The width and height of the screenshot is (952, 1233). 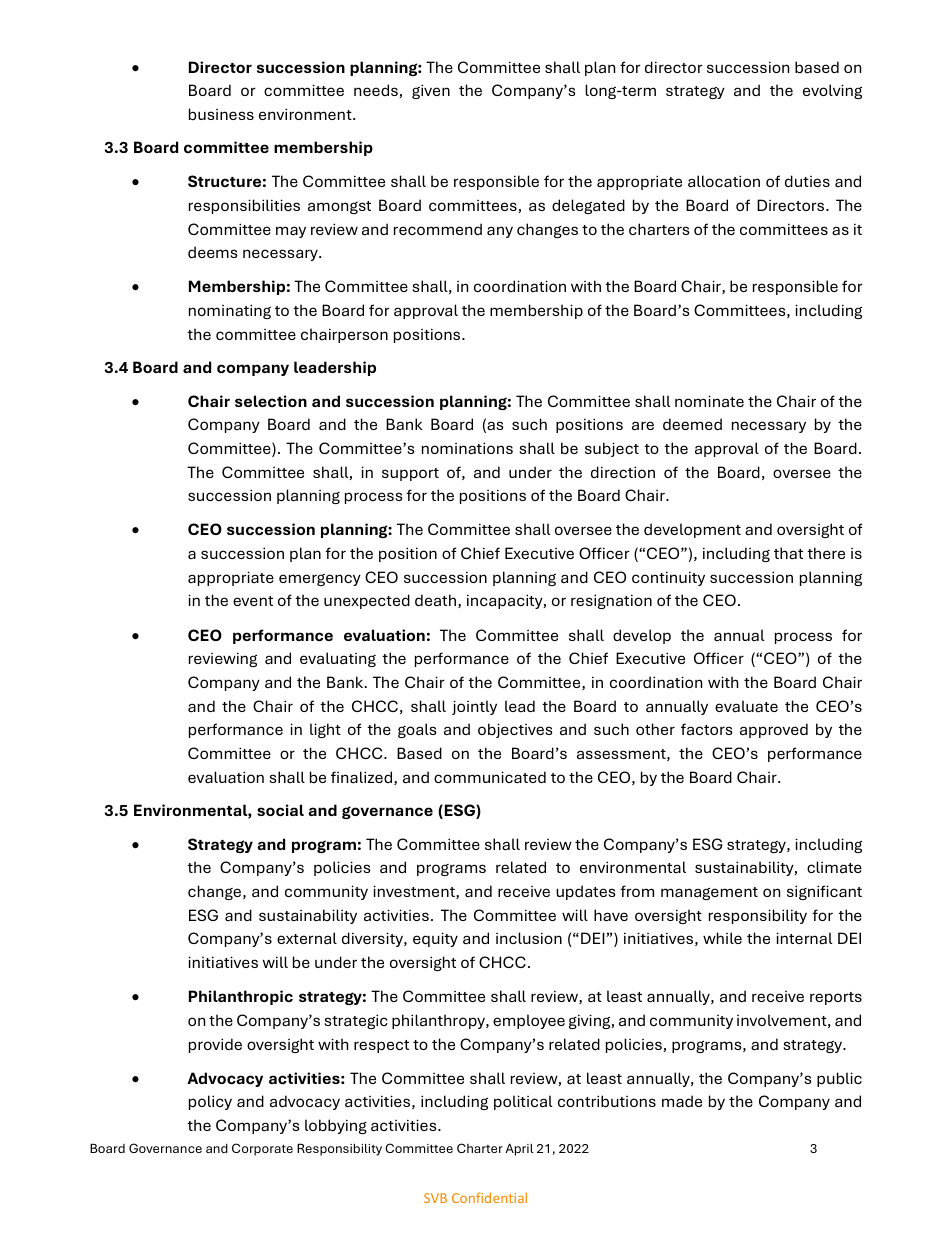 I want to click on allocation, so click(x=724, y=181).
